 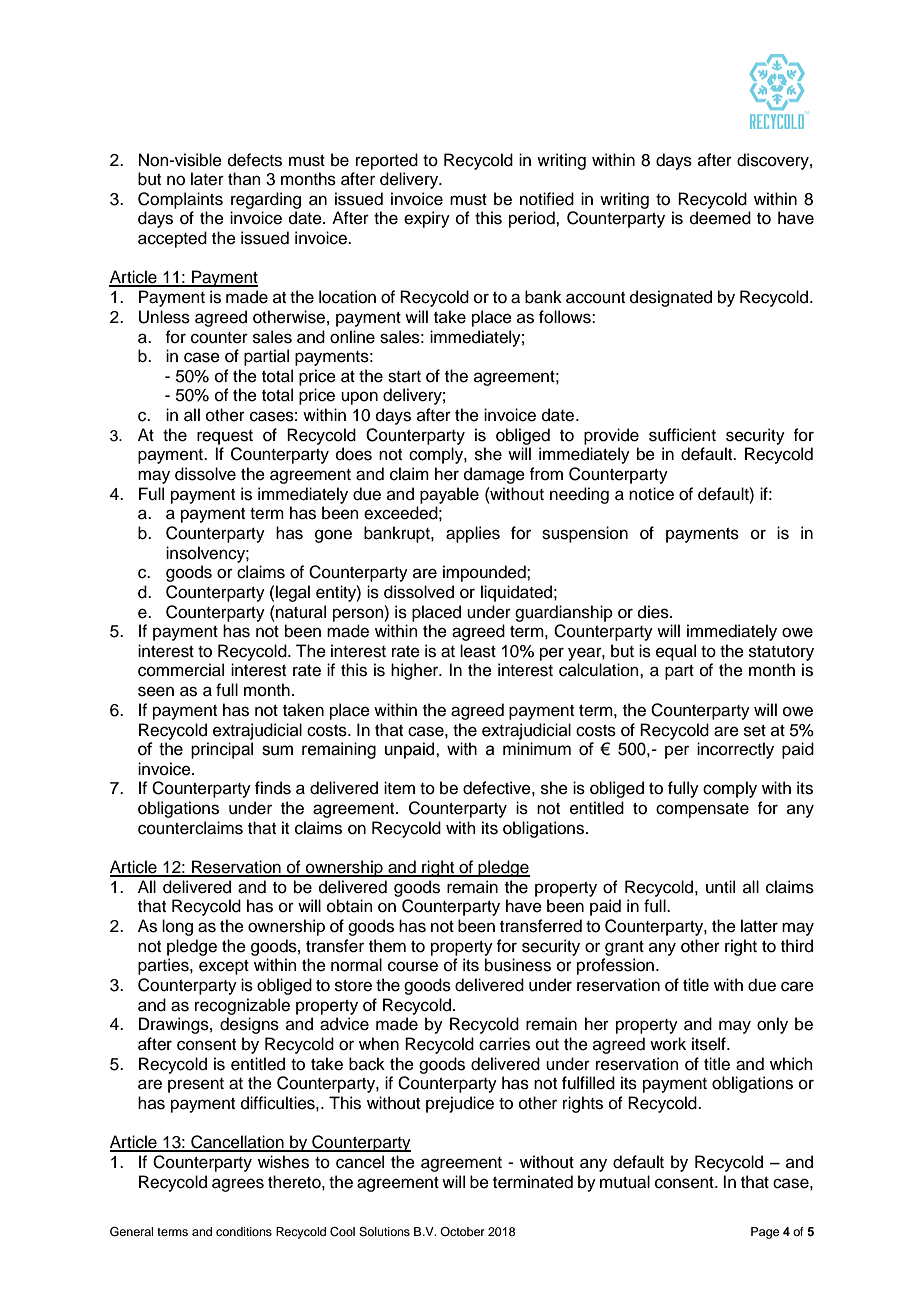 What do you see at coordinates (462, 1231) in the screenshot?
I see `October` at bounding box center [462, 1231].
